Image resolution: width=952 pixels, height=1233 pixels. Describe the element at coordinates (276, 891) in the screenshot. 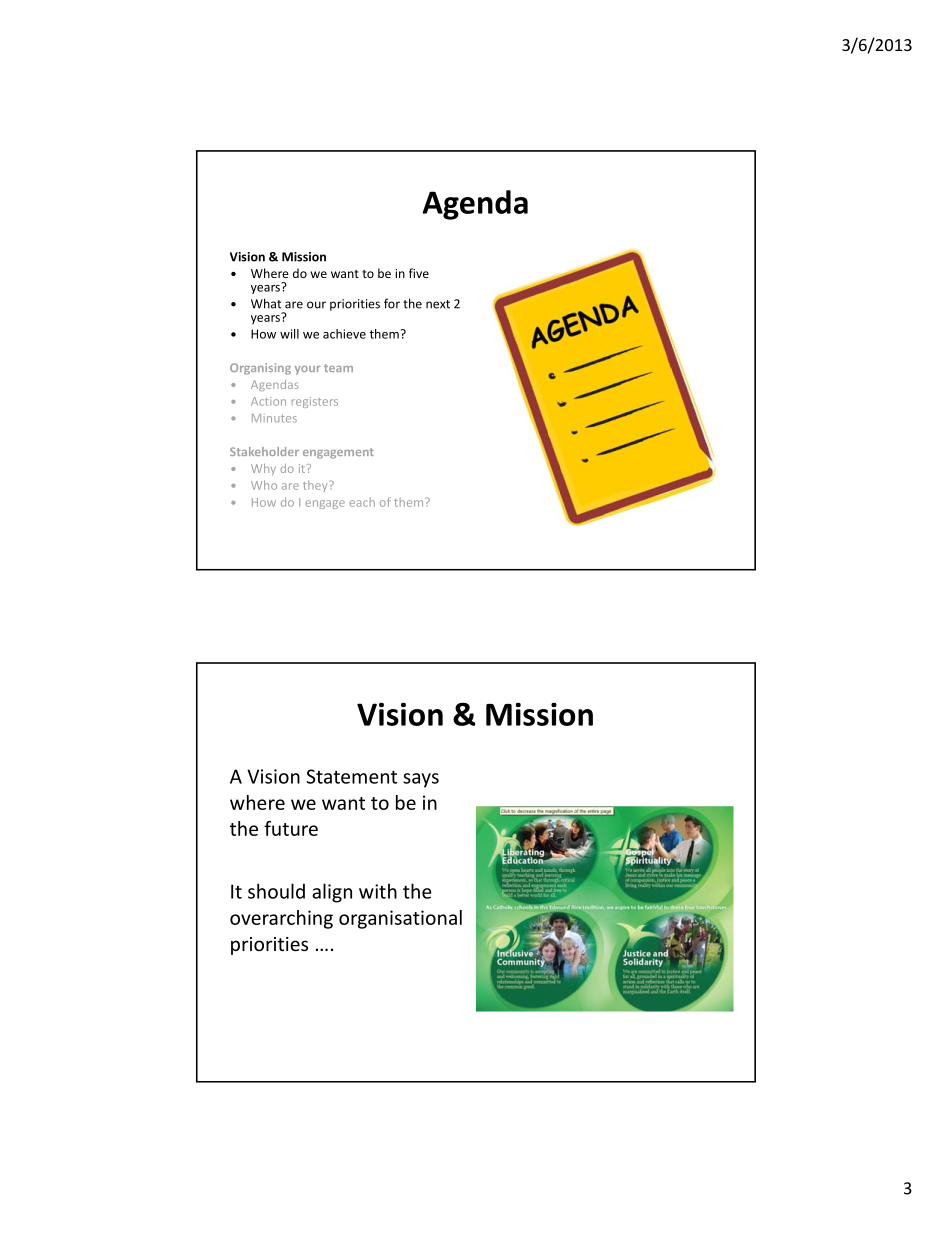

I see `should` at that location.
